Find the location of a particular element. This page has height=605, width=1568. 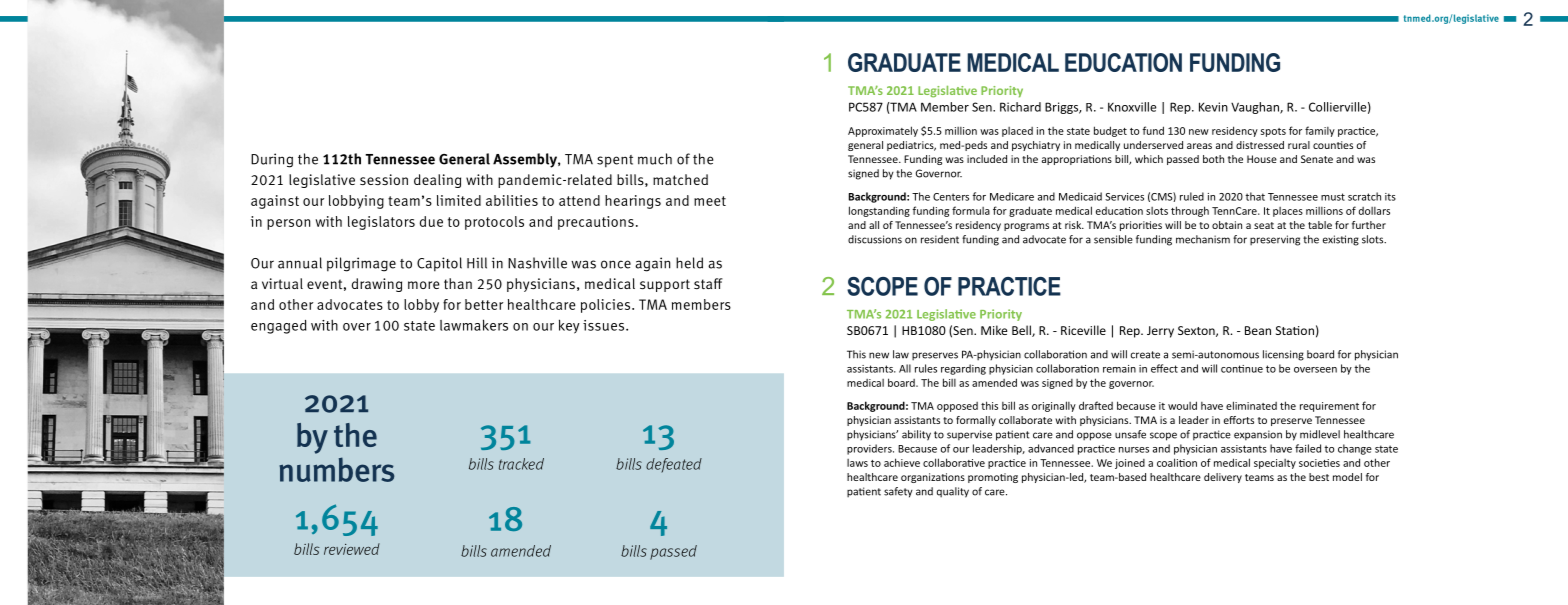

Vaughan is located at coordinates (1256, 108).
